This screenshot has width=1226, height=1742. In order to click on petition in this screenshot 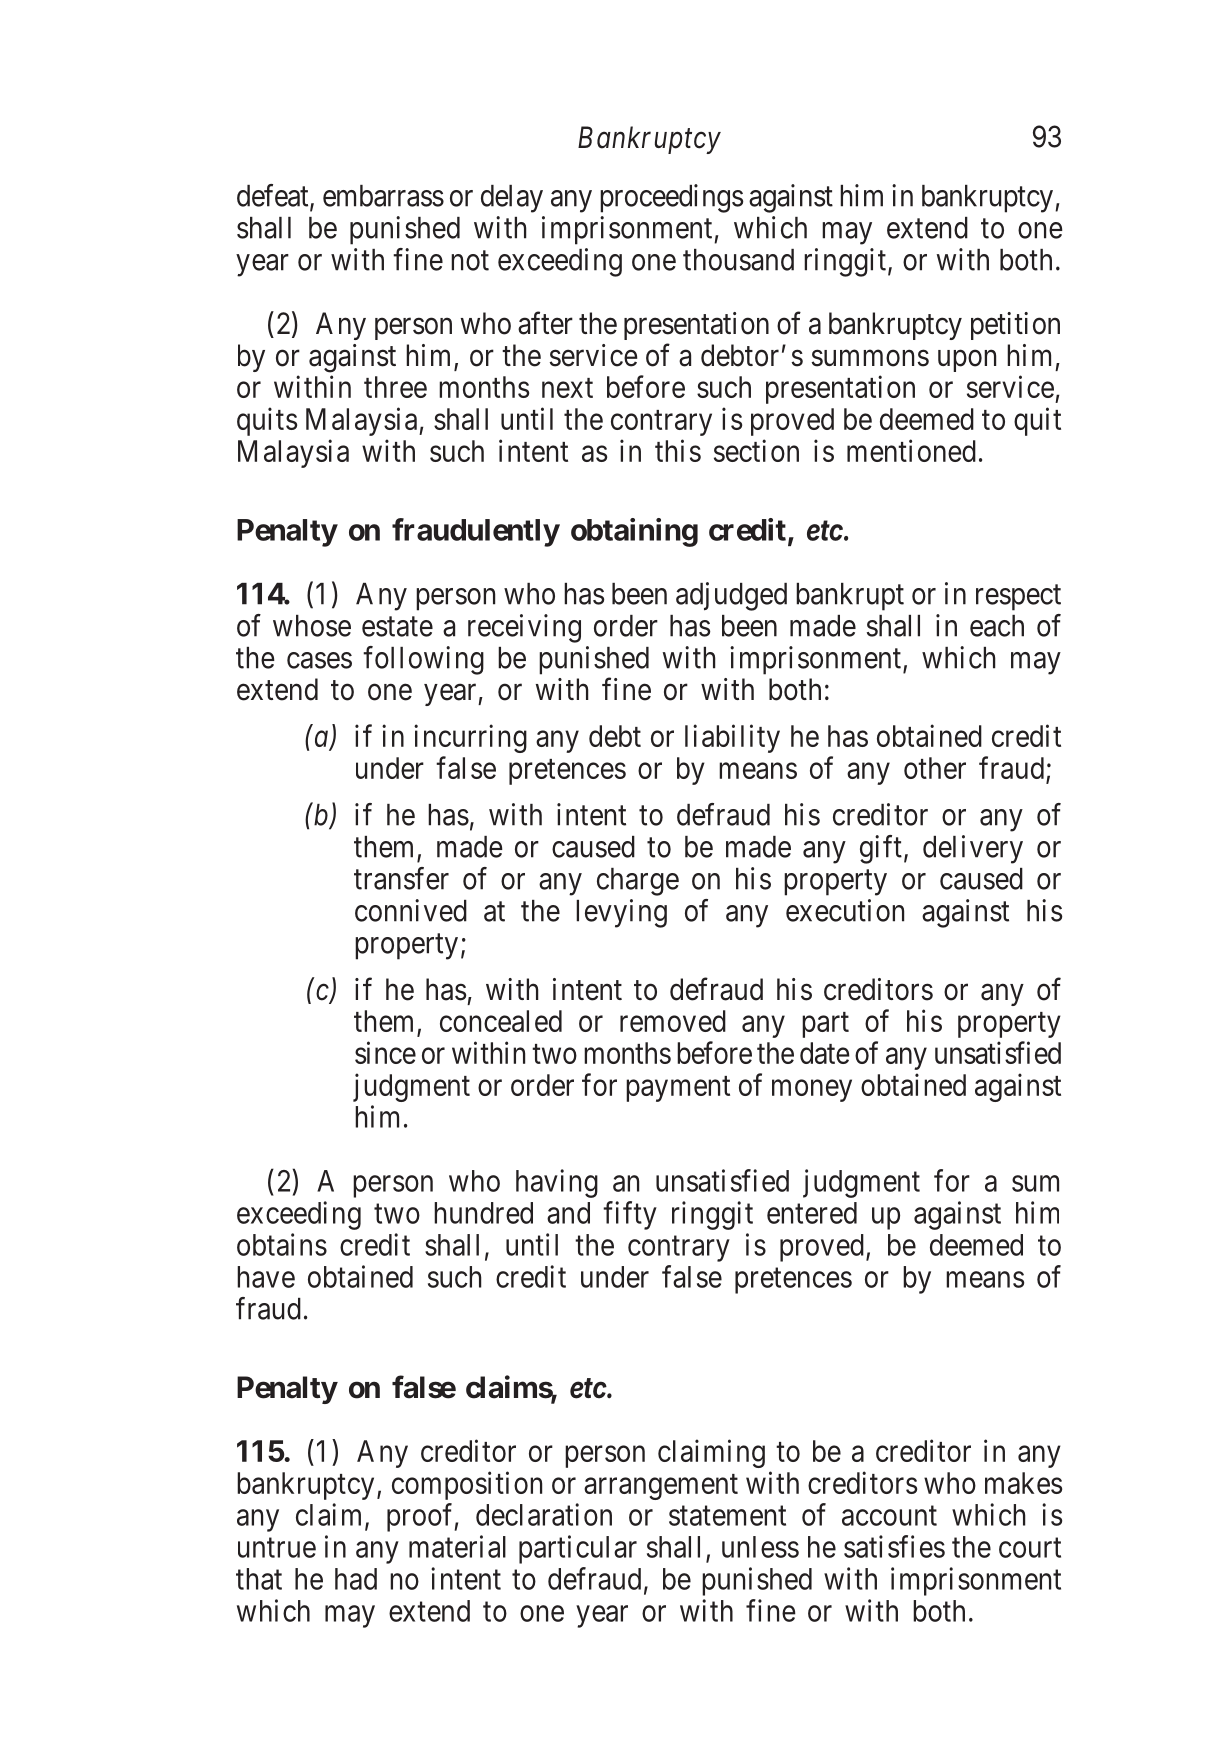, I will do `click(1015, 326)`.
